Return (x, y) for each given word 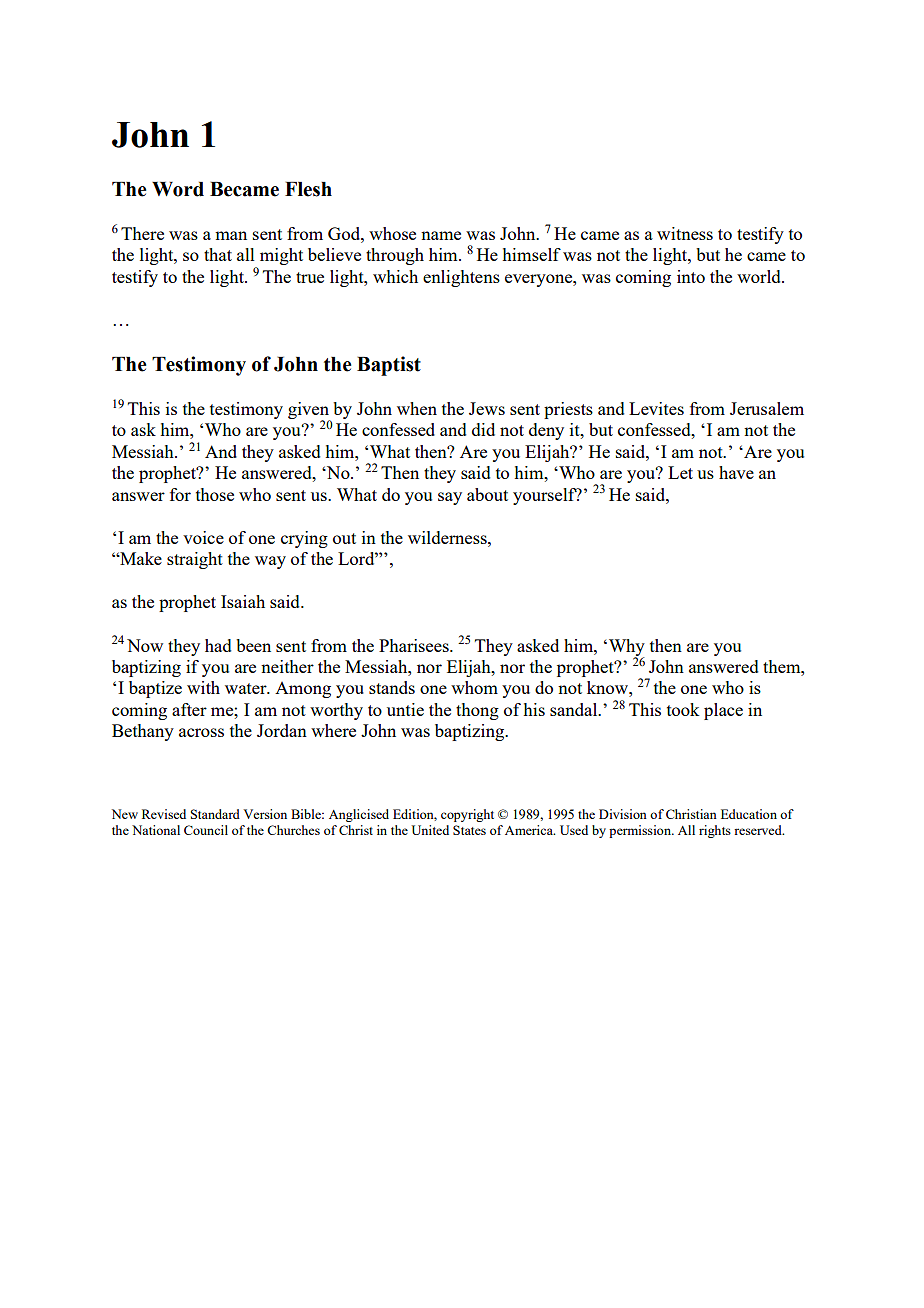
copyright (467, 815)
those (215, 494)
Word (178, 189)
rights (715, 831)
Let (680, 472)
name (441, 235)
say (450, 498)
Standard (215, 814)
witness (685, 233)
